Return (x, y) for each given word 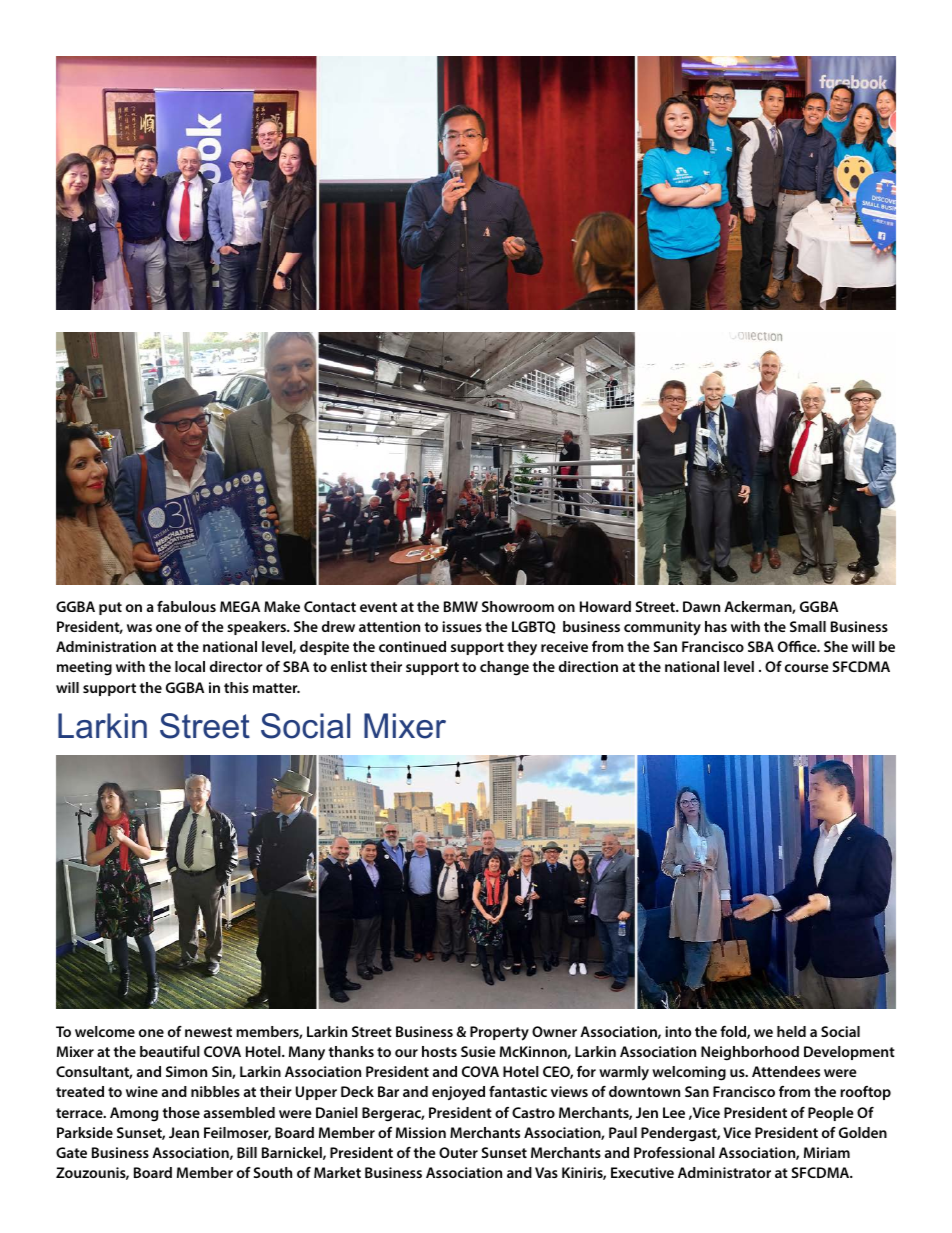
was (139, 628)
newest (208, 1032)
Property (499, 1033)
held (791, 1031)
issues (462, 626)
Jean (184, 1132)
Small (808, 626)
